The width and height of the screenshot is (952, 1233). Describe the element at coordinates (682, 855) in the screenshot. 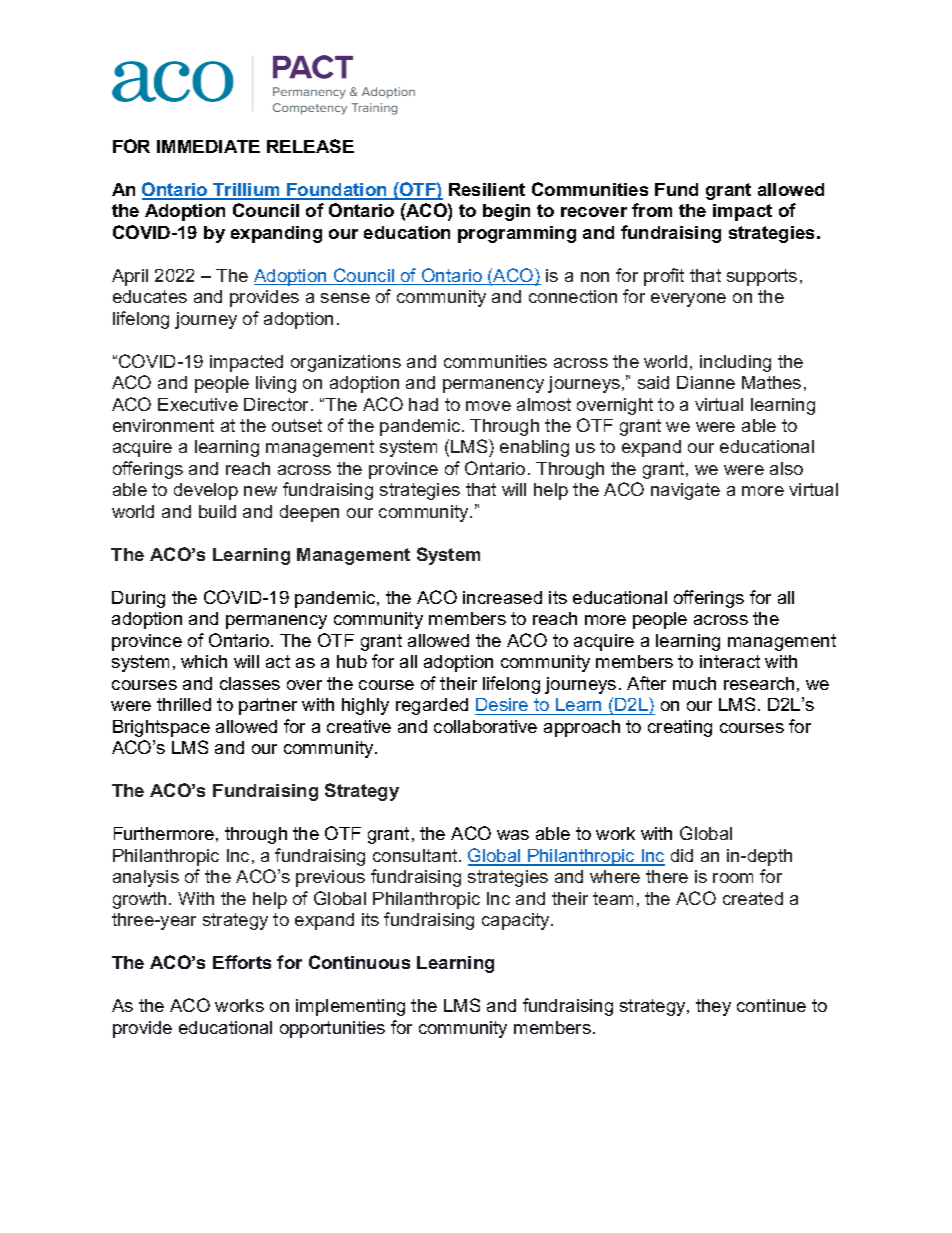

I see `did` at that location.
